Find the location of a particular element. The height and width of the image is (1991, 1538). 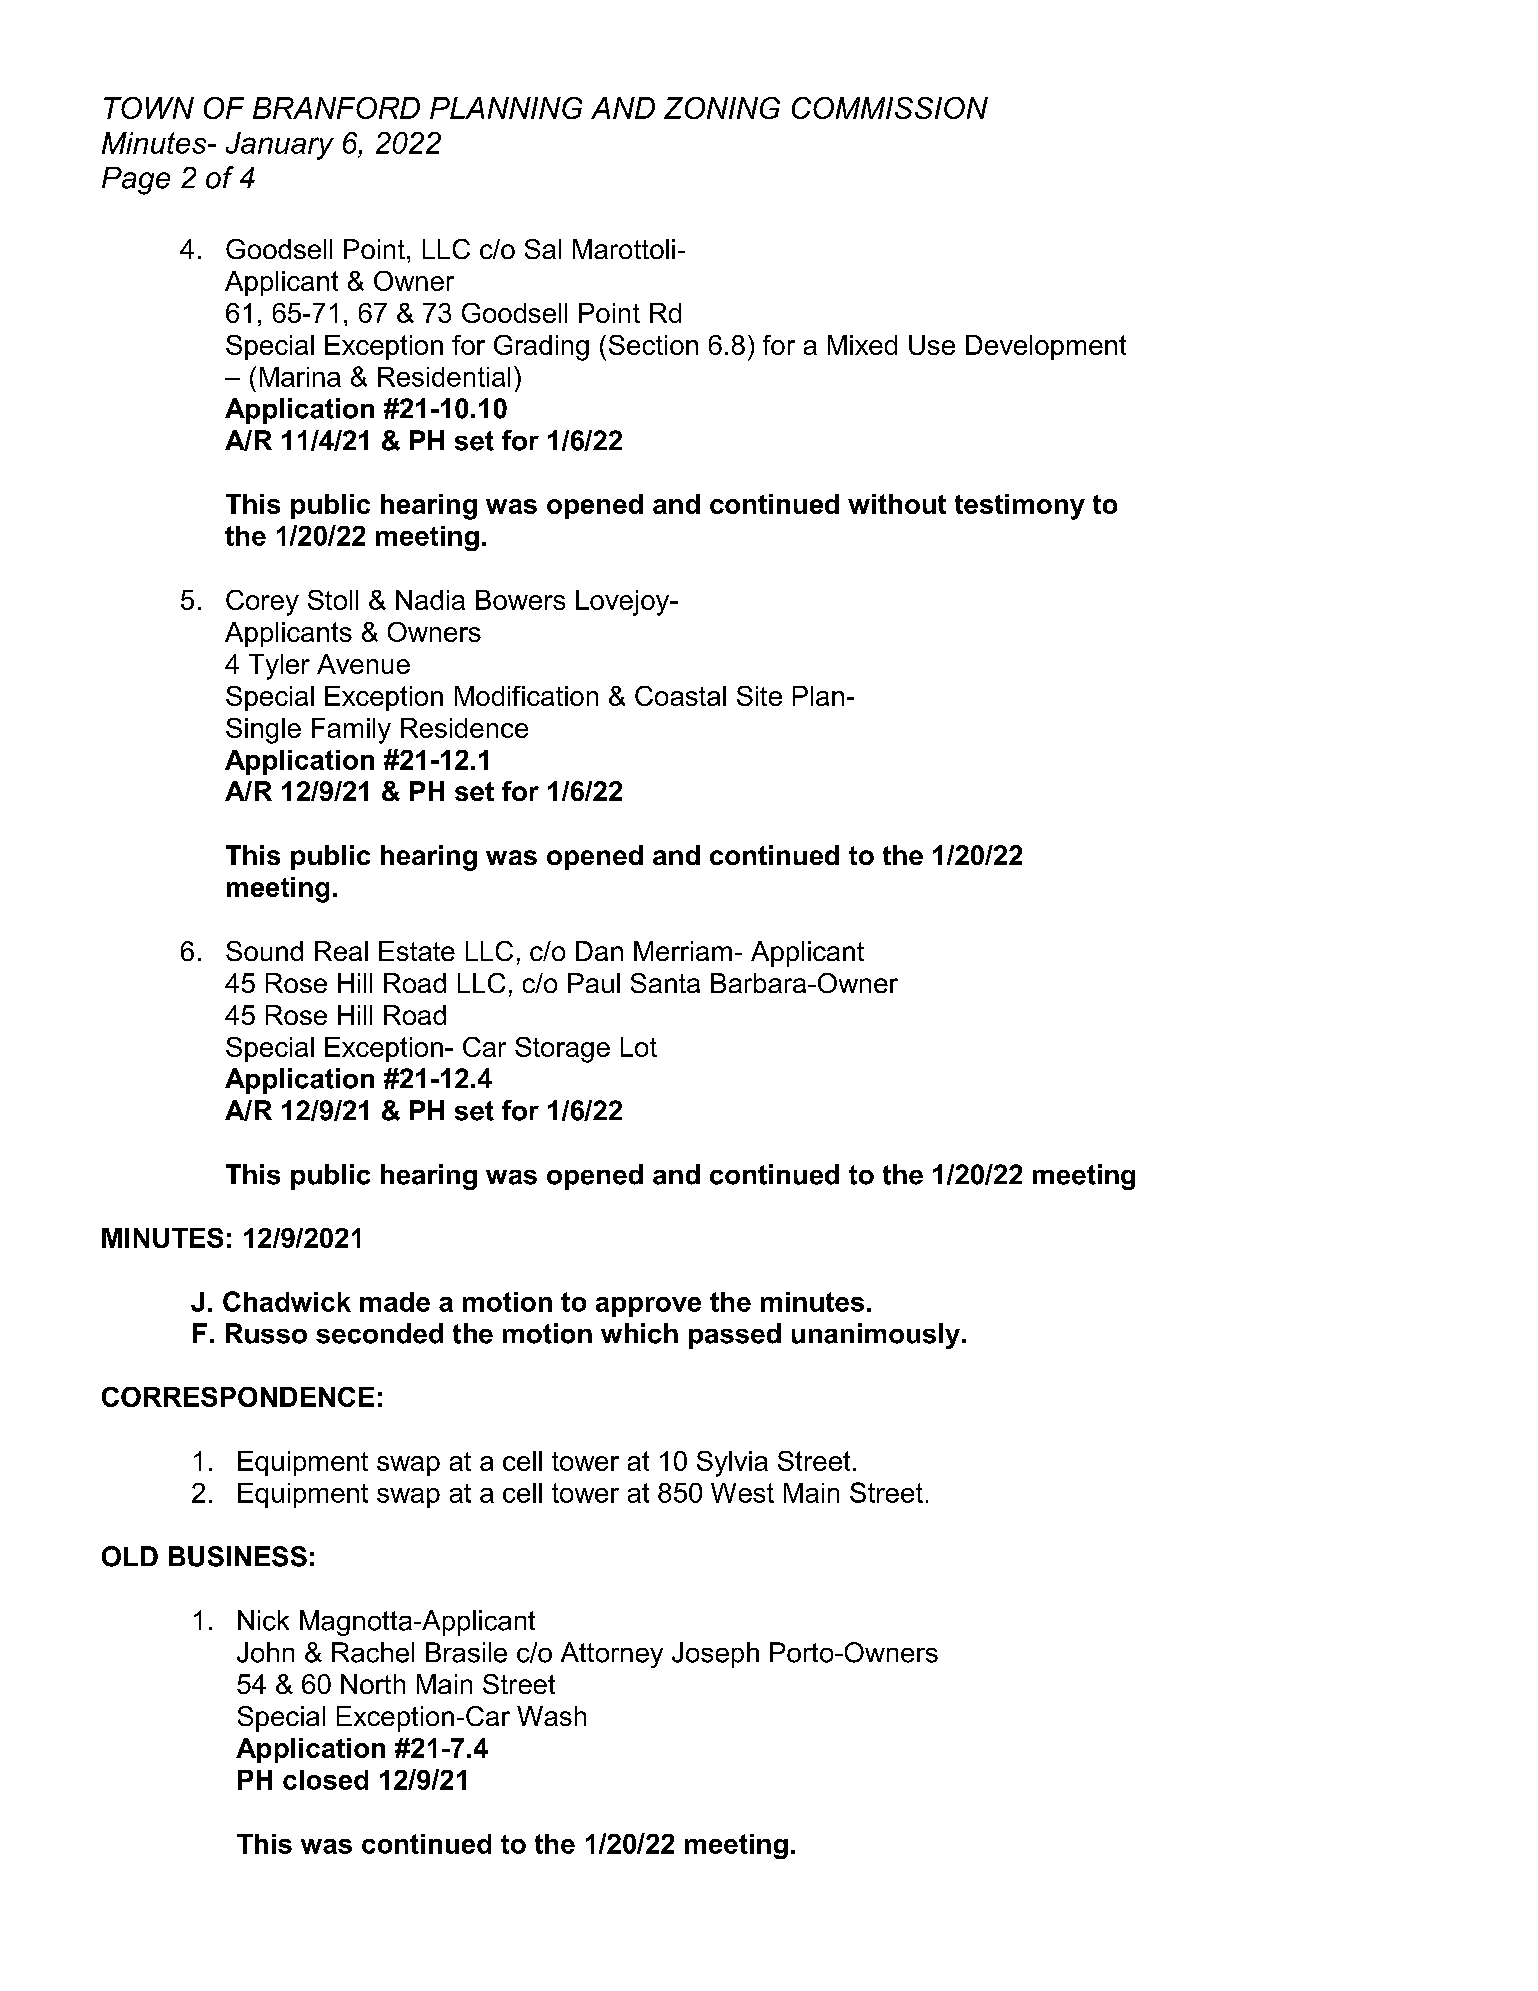

Bowers is located at coordinates (520, 600).
